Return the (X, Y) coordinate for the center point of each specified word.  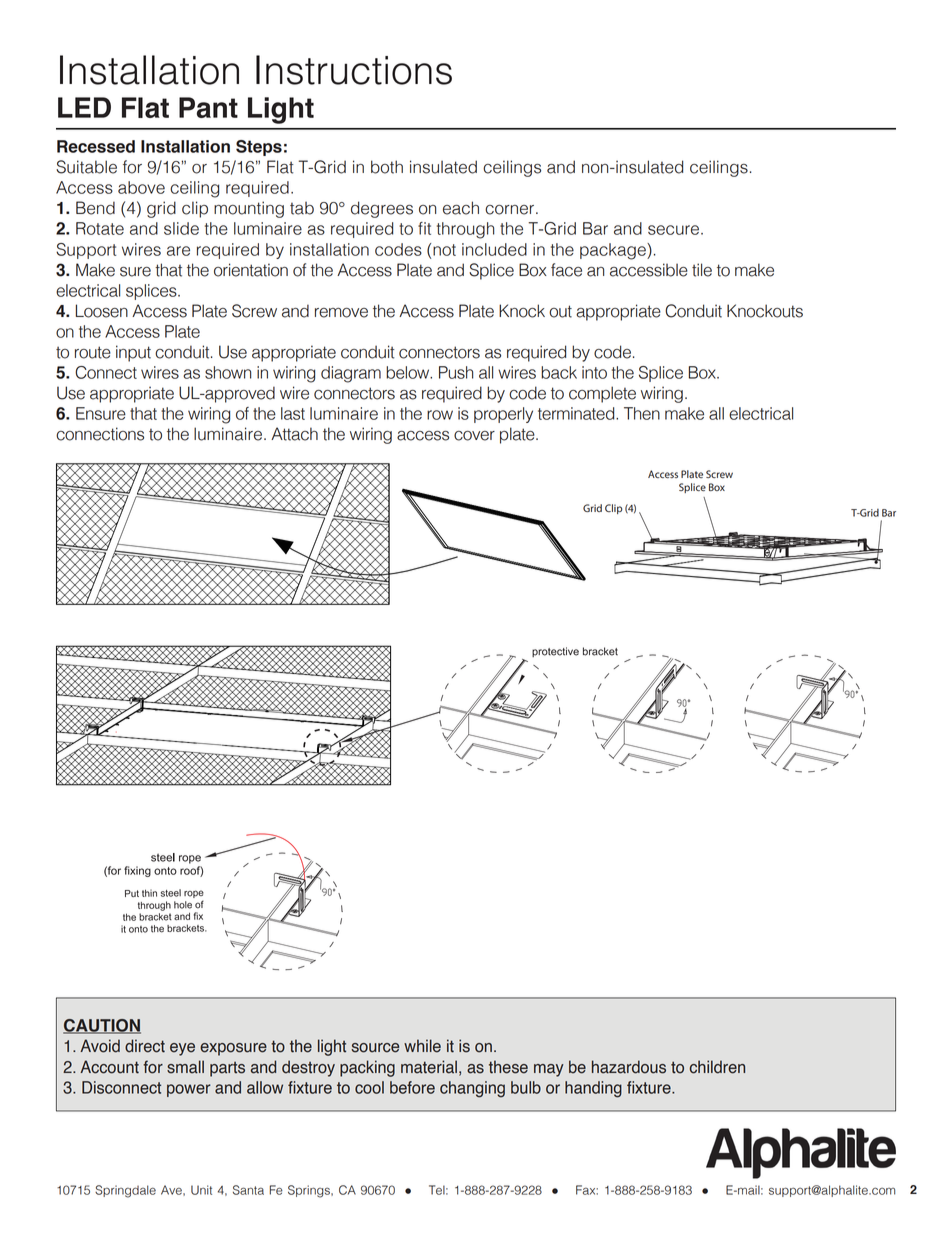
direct (145, 1046)
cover (474, 436)
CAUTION (102, 1026)
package (614, 251)
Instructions (354, 70)
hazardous (629, 1067)
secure (675, 230)
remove (341, 313)
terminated (577, 413)
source (375, 1048)
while (422, 1046)
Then (642, 413)
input (133, 353)
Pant (208, 107)
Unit (201, 1190)
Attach (294, 434)
